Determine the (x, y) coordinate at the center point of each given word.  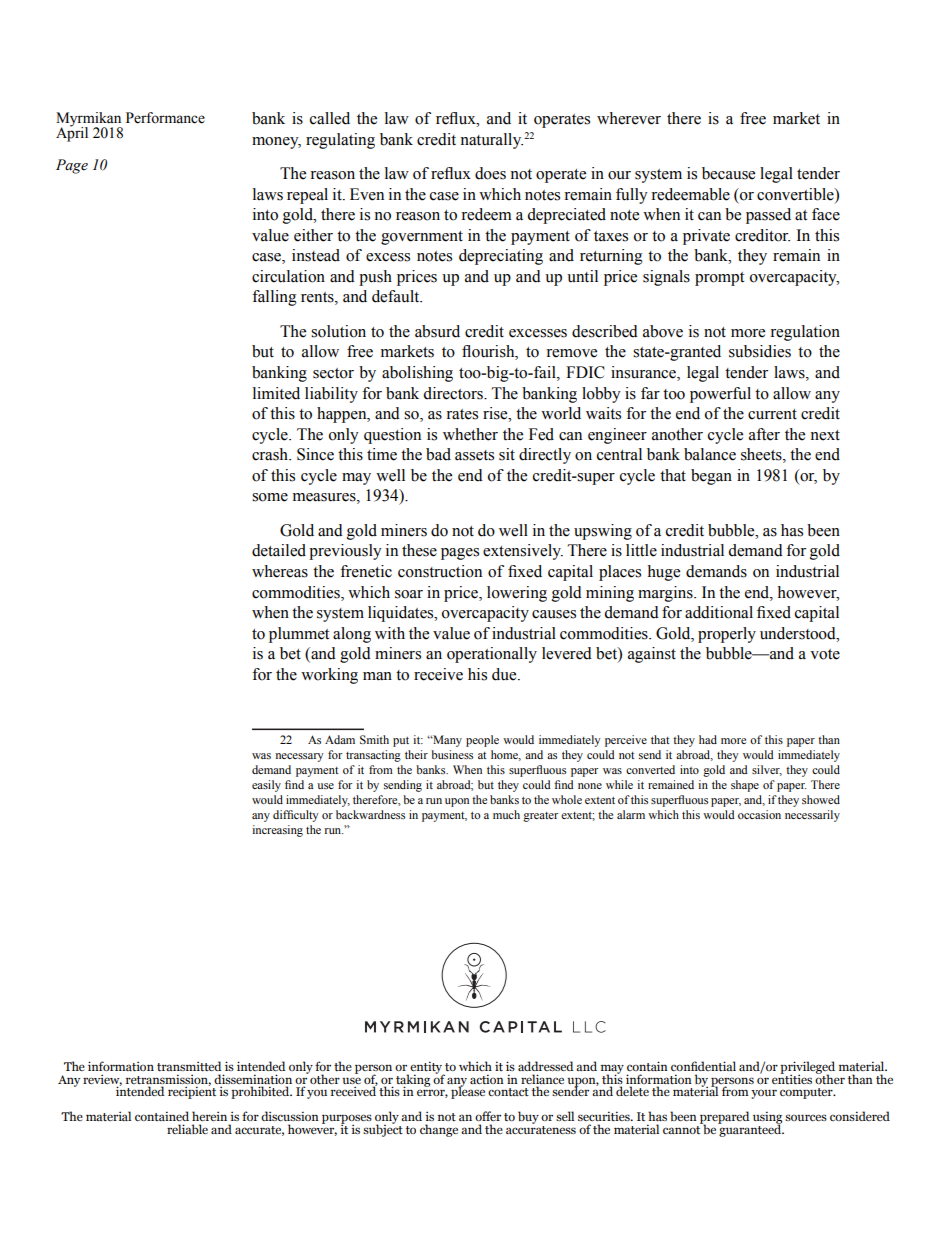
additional (719, 612)
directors (454, 393)
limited (276, 393)
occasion (759, 814)
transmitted (189, 1066)
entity (427, 1069)
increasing (277, 831)
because (728, 173)
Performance (165, 118)
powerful (720, 395)
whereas (280, 571)
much (506, 814)
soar (409, 594)
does (490, 173)
